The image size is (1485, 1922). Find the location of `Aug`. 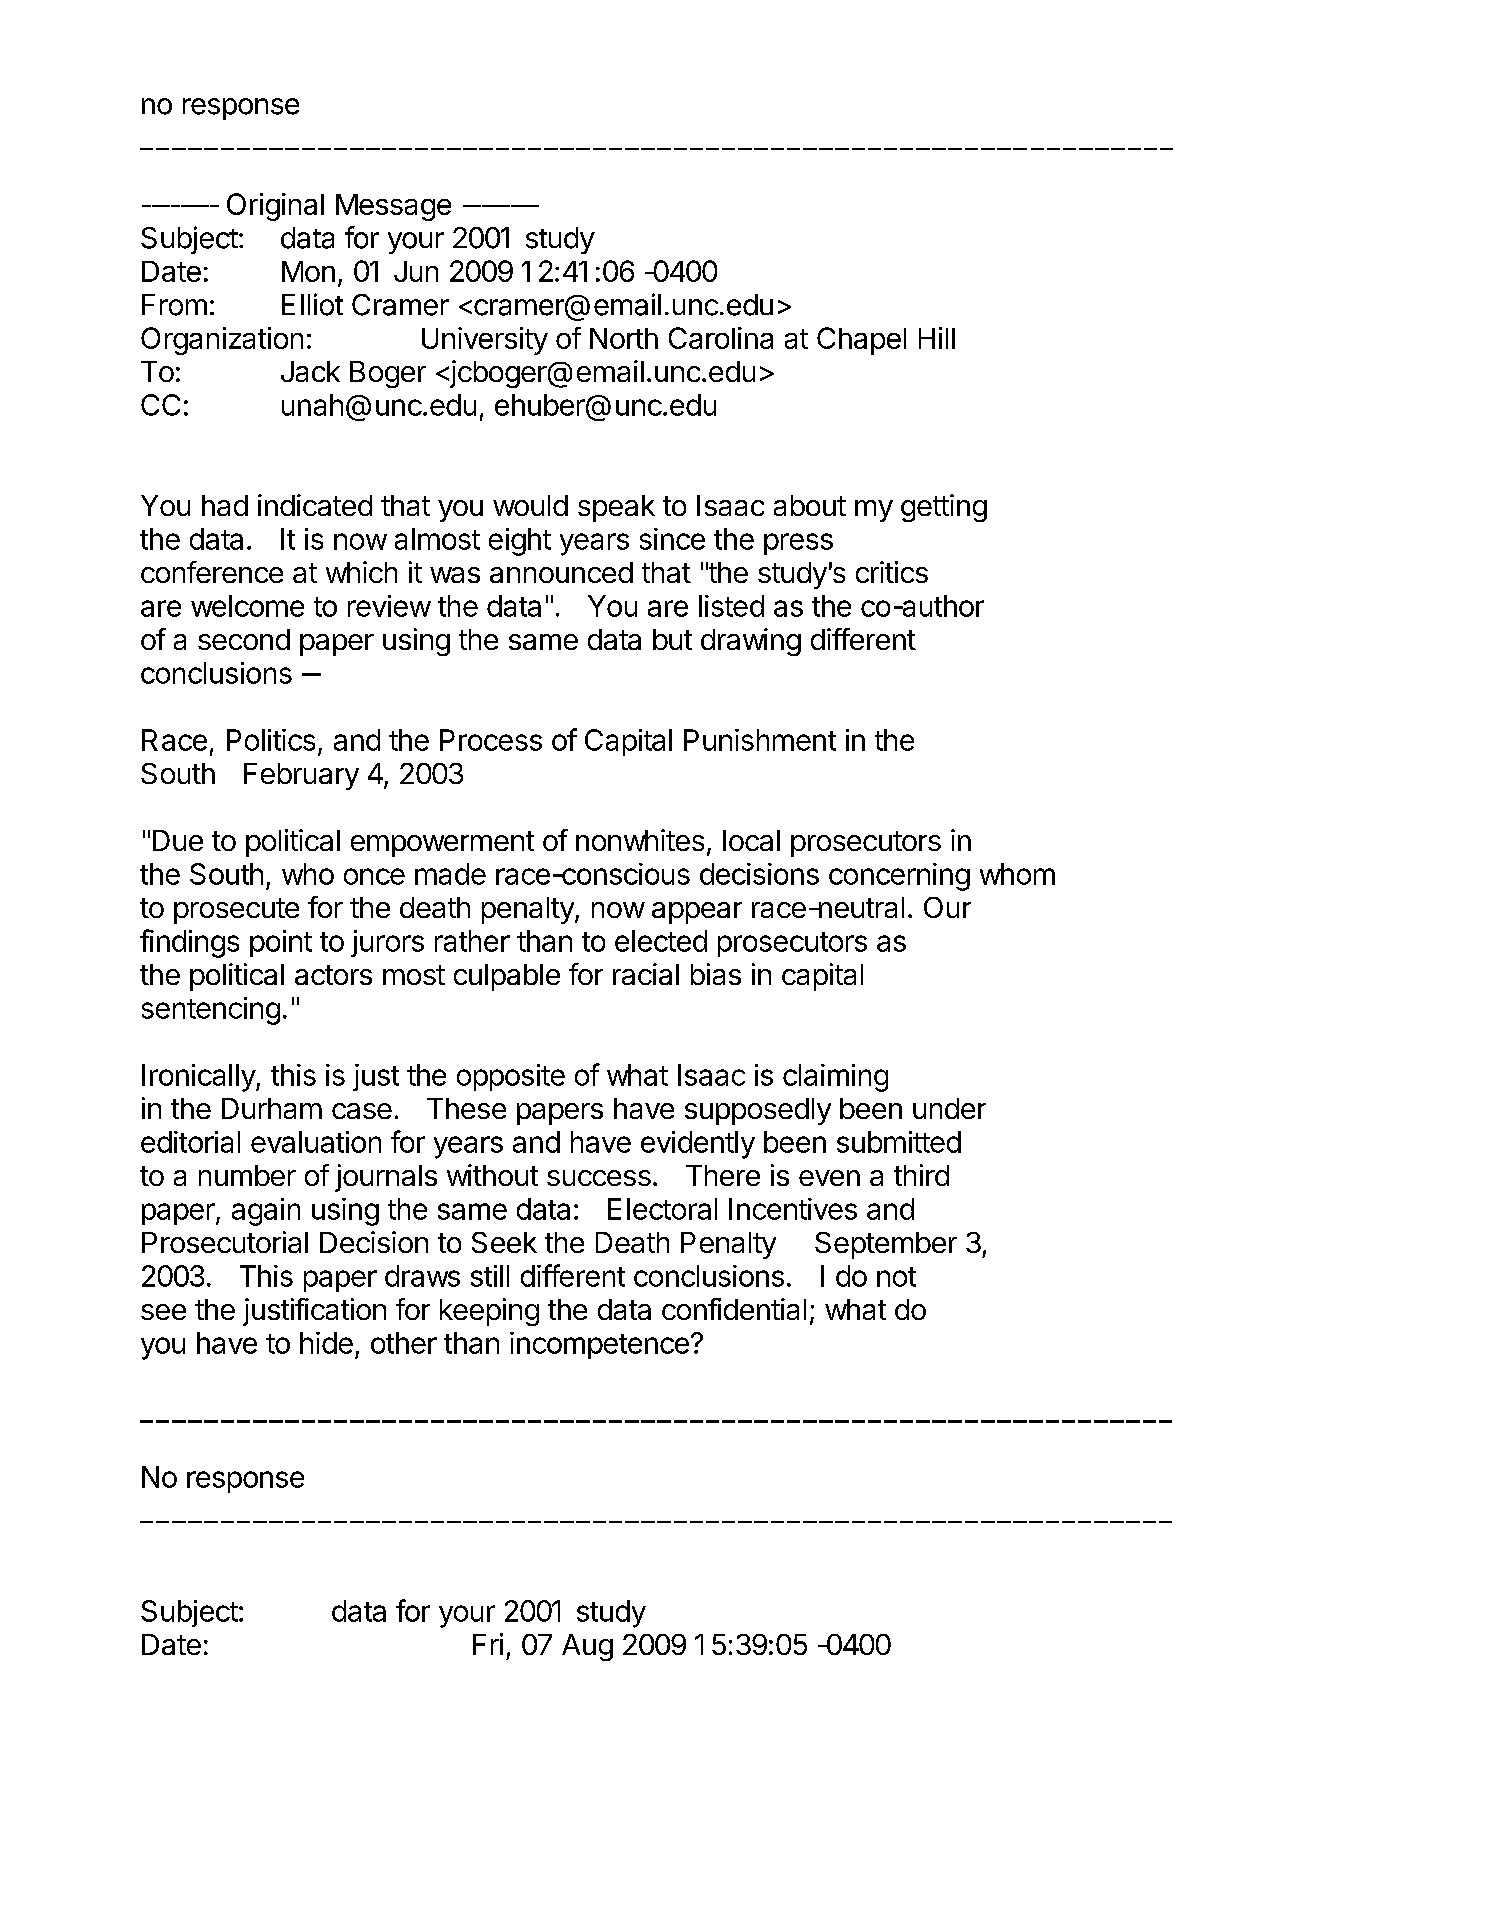

Aug is located at coordinates (587, 1647).
